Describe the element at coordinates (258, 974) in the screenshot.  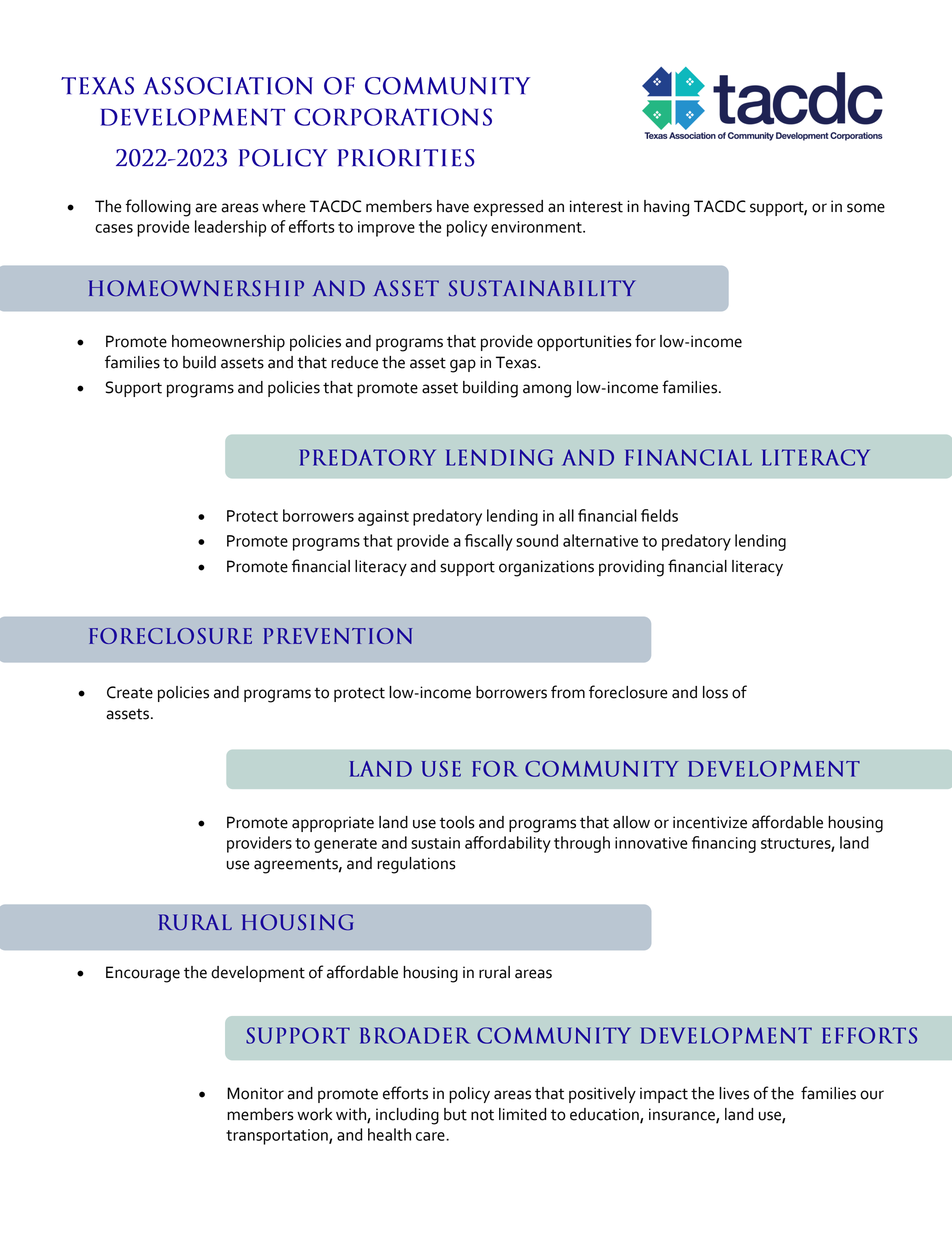
I see `development` at that location.
